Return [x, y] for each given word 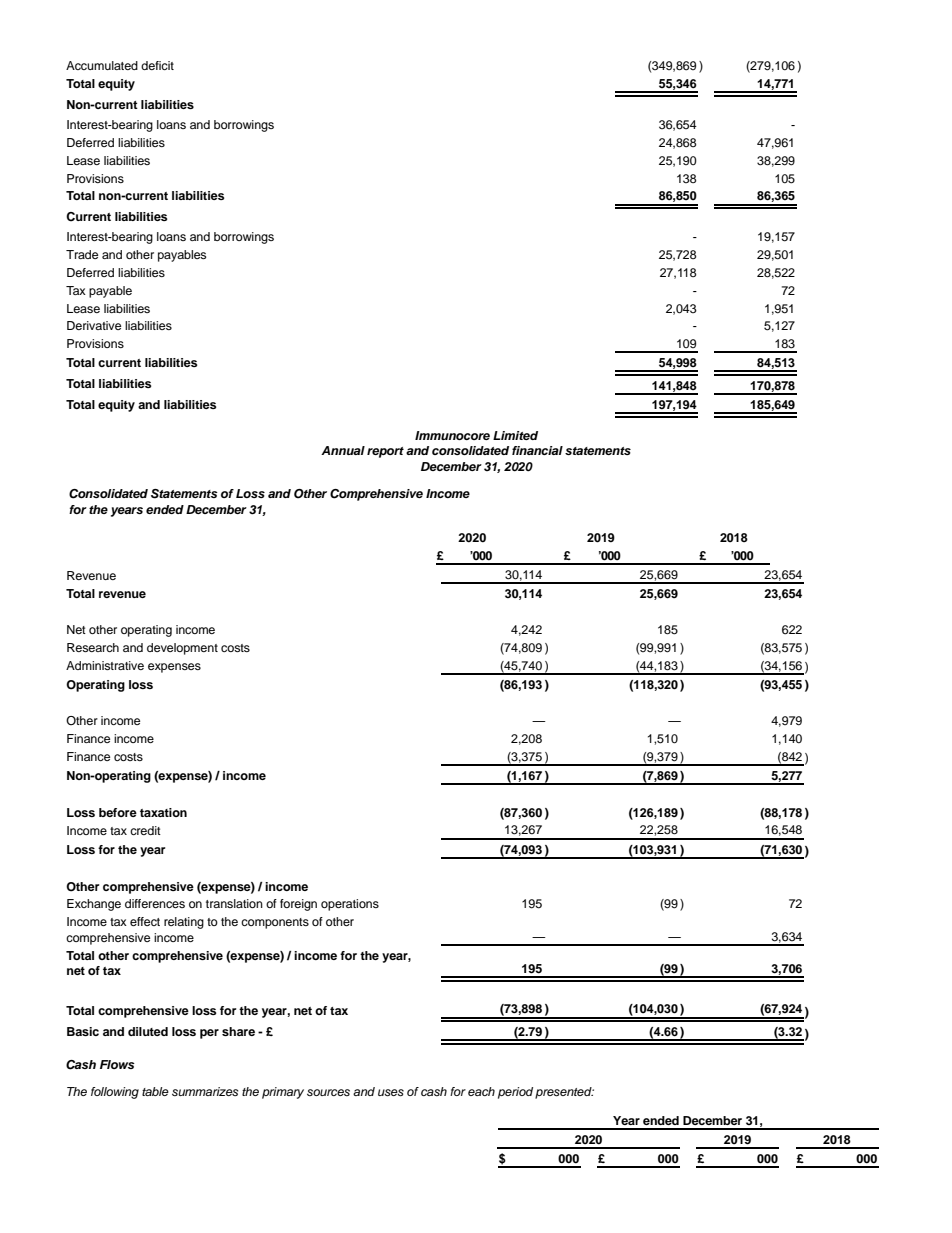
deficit [157, 65]
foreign [298, 905]
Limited [515, 435]
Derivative [94, 325]
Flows [117, 1064]
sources [328, 1092]
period [515, 1093]
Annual [343, 450]
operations [350, 905]
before [118, 812]
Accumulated [102, 65]
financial [537, 450]
